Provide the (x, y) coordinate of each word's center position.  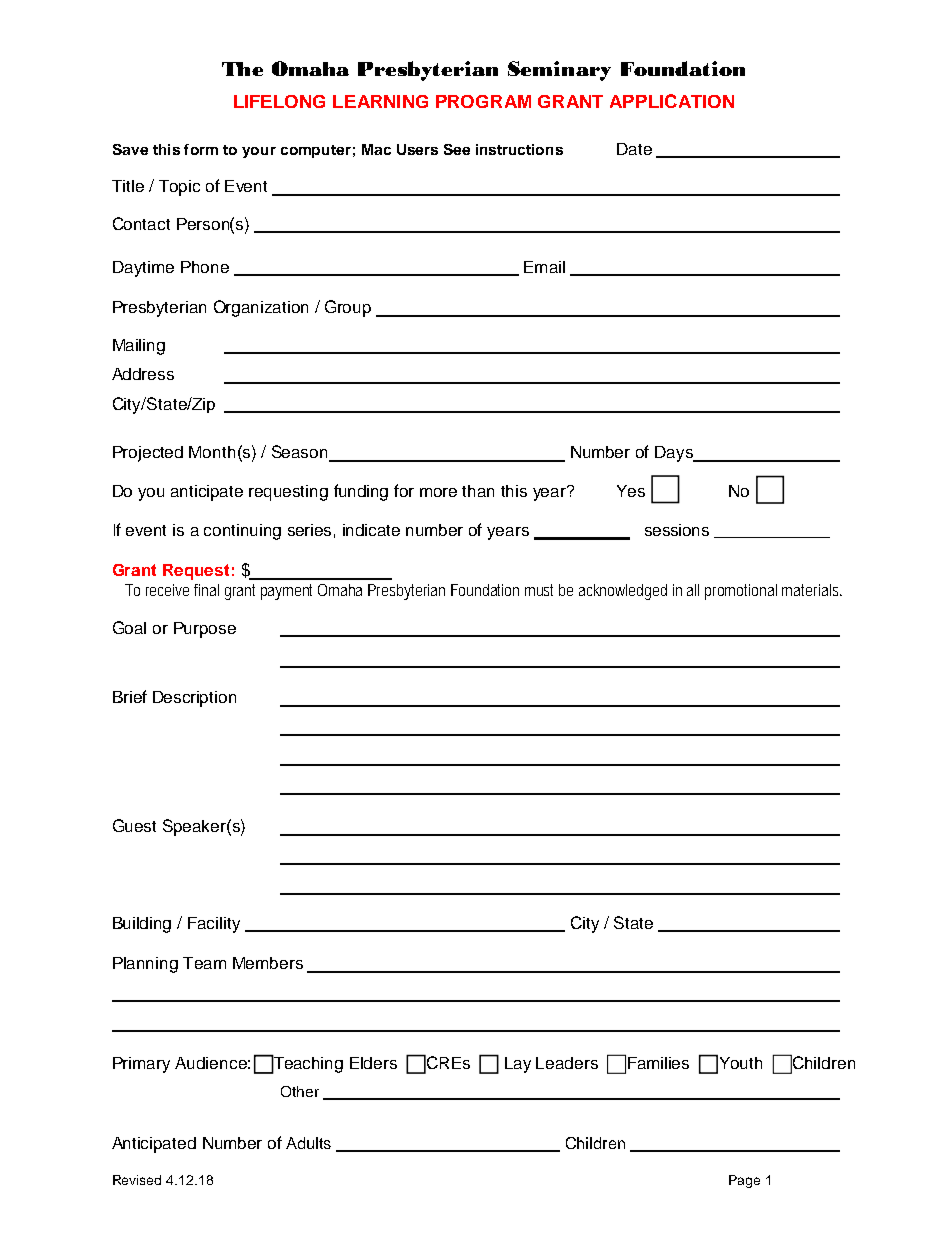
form (201, 149)
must (539, 590)
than (478, 491)
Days (675, 454)
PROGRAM (483, 101)
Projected (148, 454)
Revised (137, 1180)
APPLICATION (672, 101)
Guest (134, 825)
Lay (518, 1065)
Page (744, 1181)
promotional (741, 592)
